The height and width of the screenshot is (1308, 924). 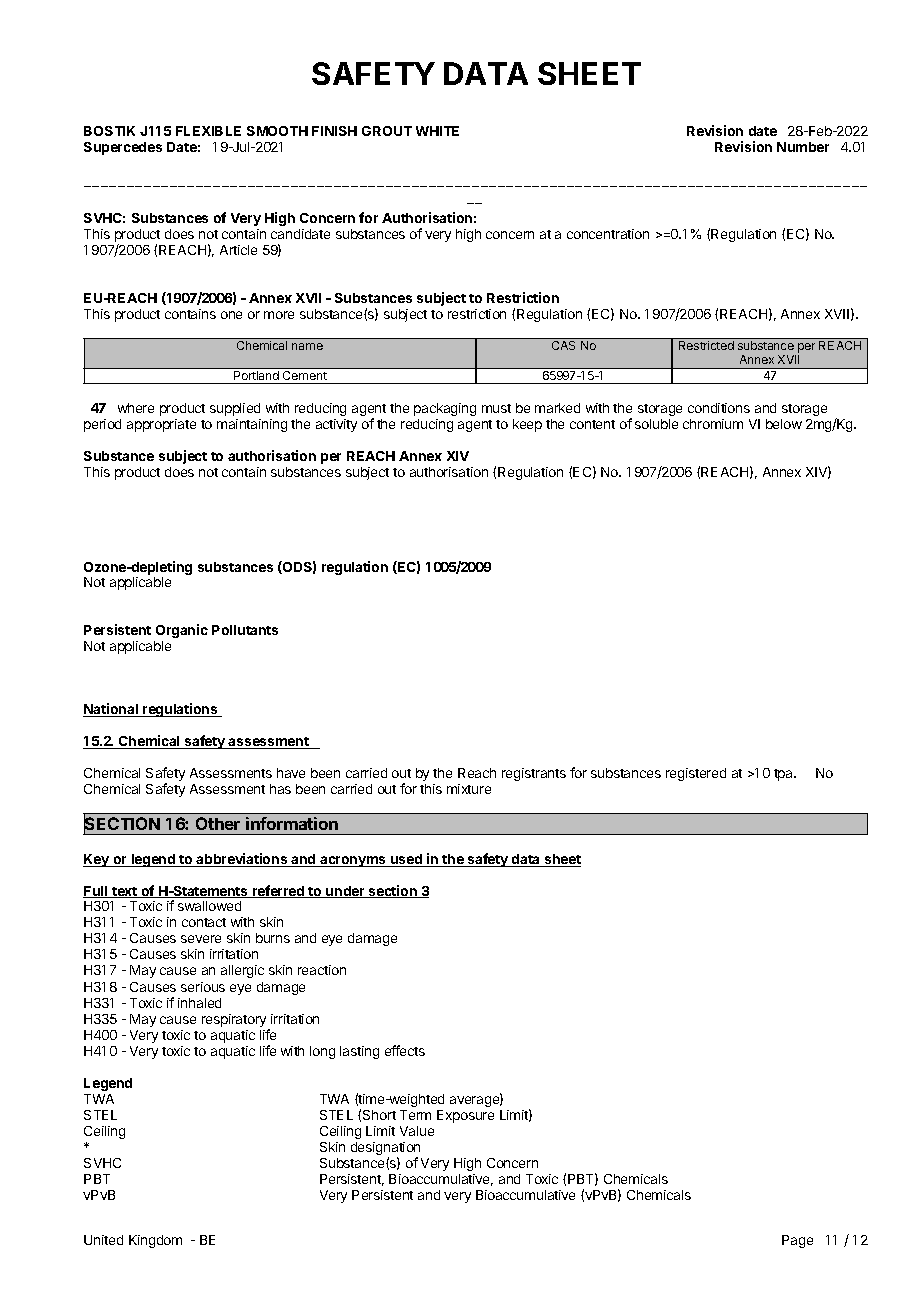 What do you see at coordinates (103, 1240) in the screenshot?
I see `United` at bounding box center [103, 1240].
